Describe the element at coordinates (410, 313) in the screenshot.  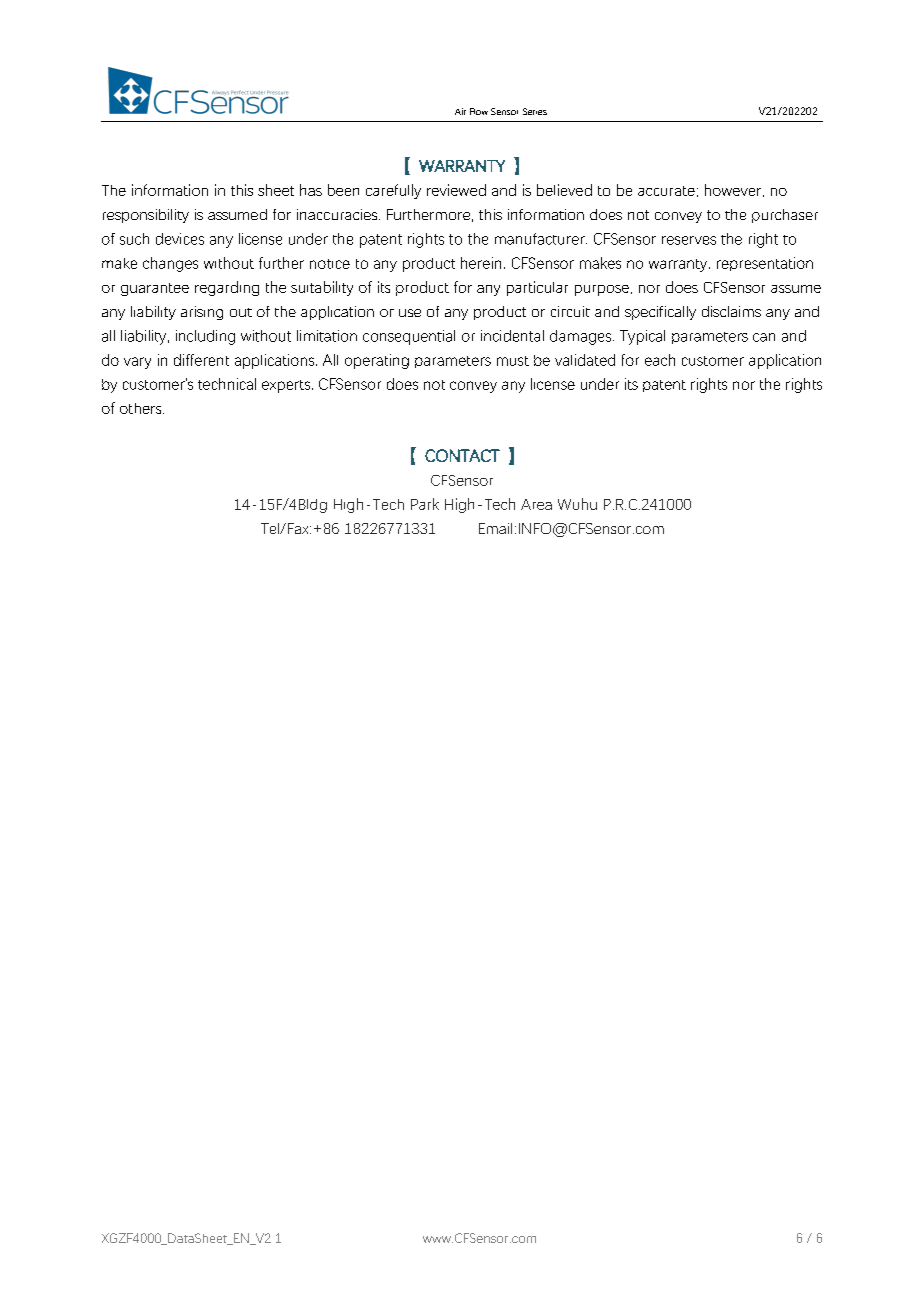
I see `use` at that location.
